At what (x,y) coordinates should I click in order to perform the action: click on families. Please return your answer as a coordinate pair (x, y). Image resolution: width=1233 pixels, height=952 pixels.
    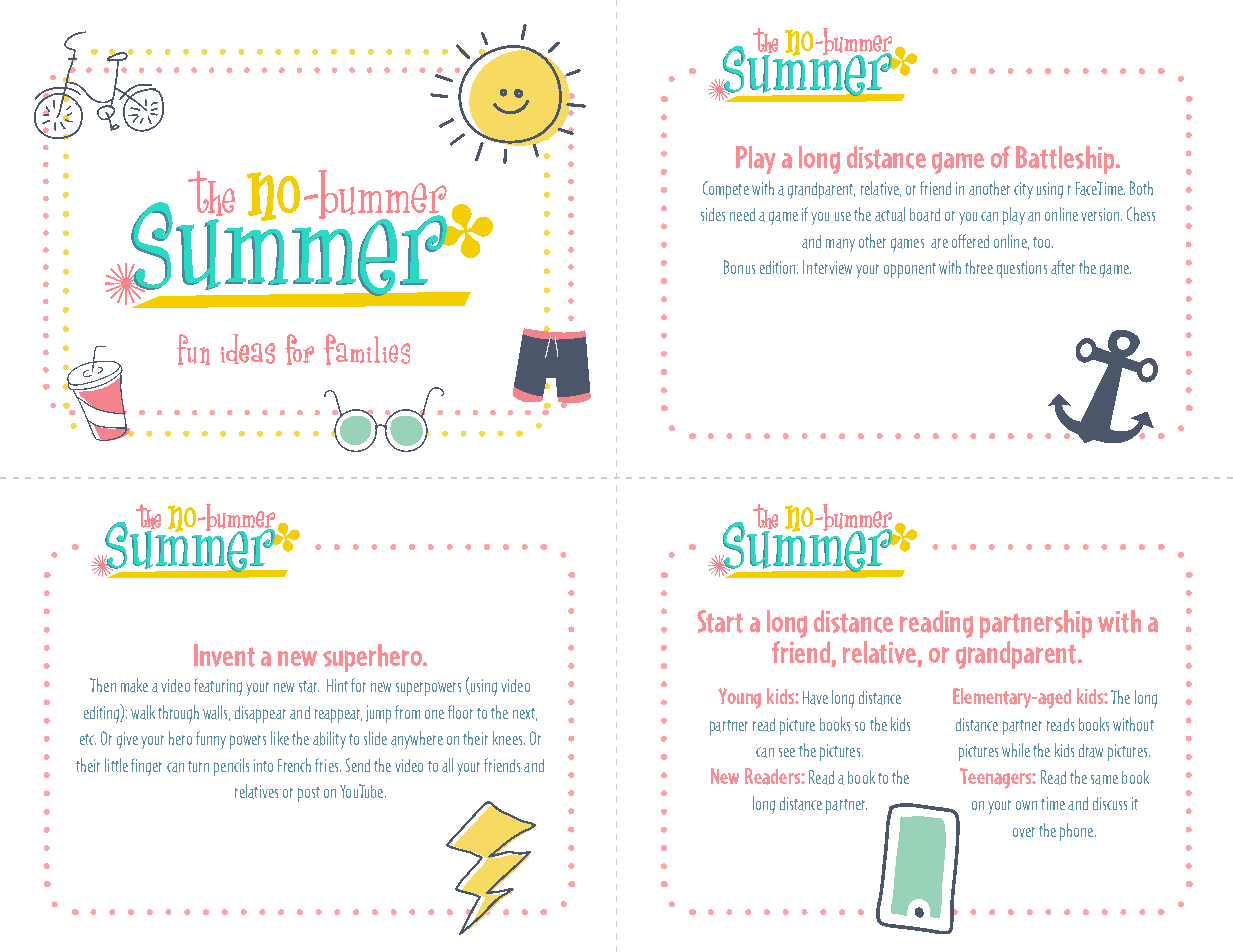
    Looking at the image, I should click on (367, 349).
